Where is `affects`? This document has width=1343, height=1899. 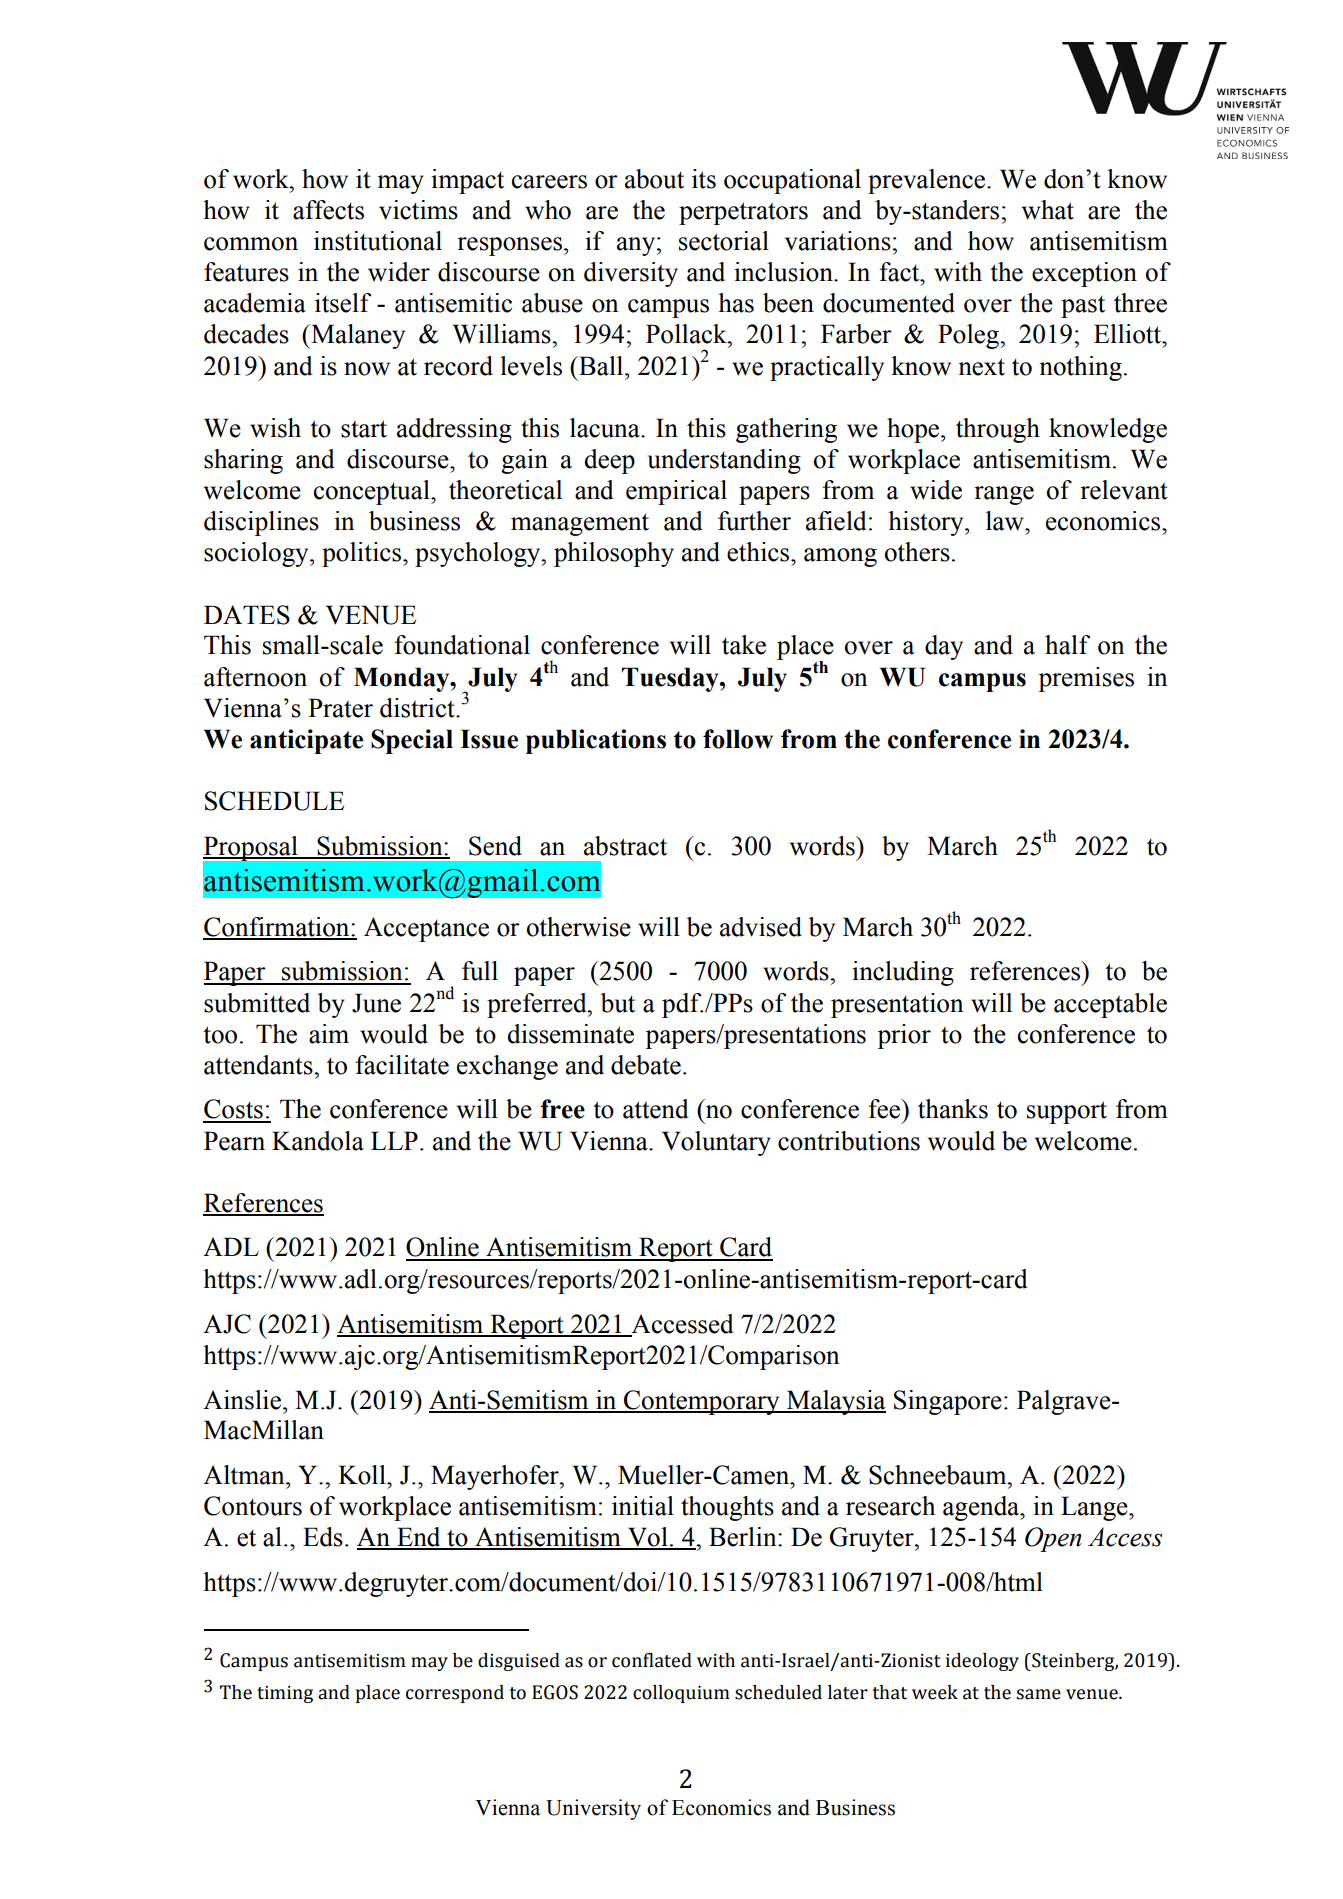
affects is located at coordinates (328, 210).
